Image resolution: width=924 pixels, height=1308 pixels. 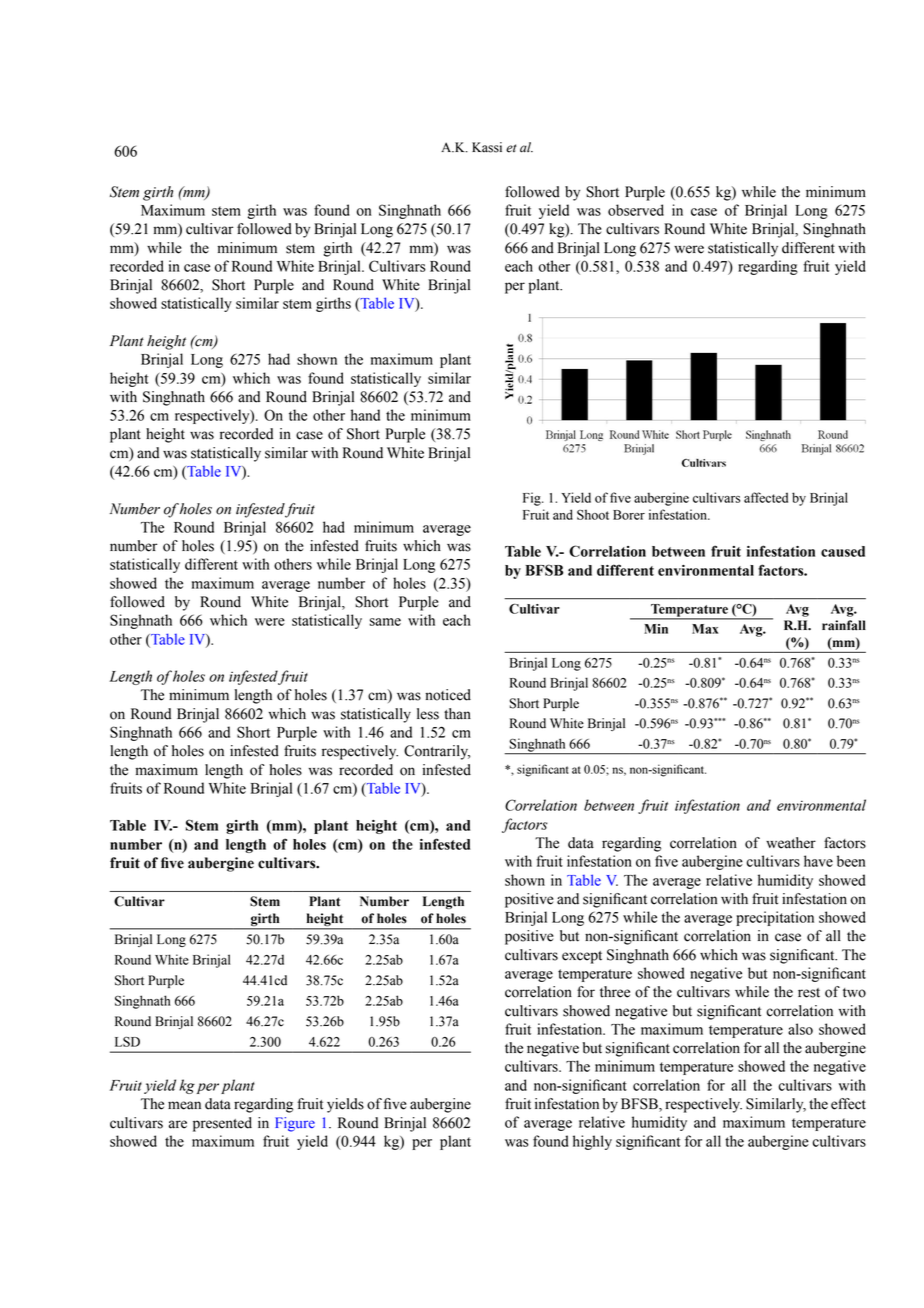 I want to click on effect, so click(x=848, y=1104).
